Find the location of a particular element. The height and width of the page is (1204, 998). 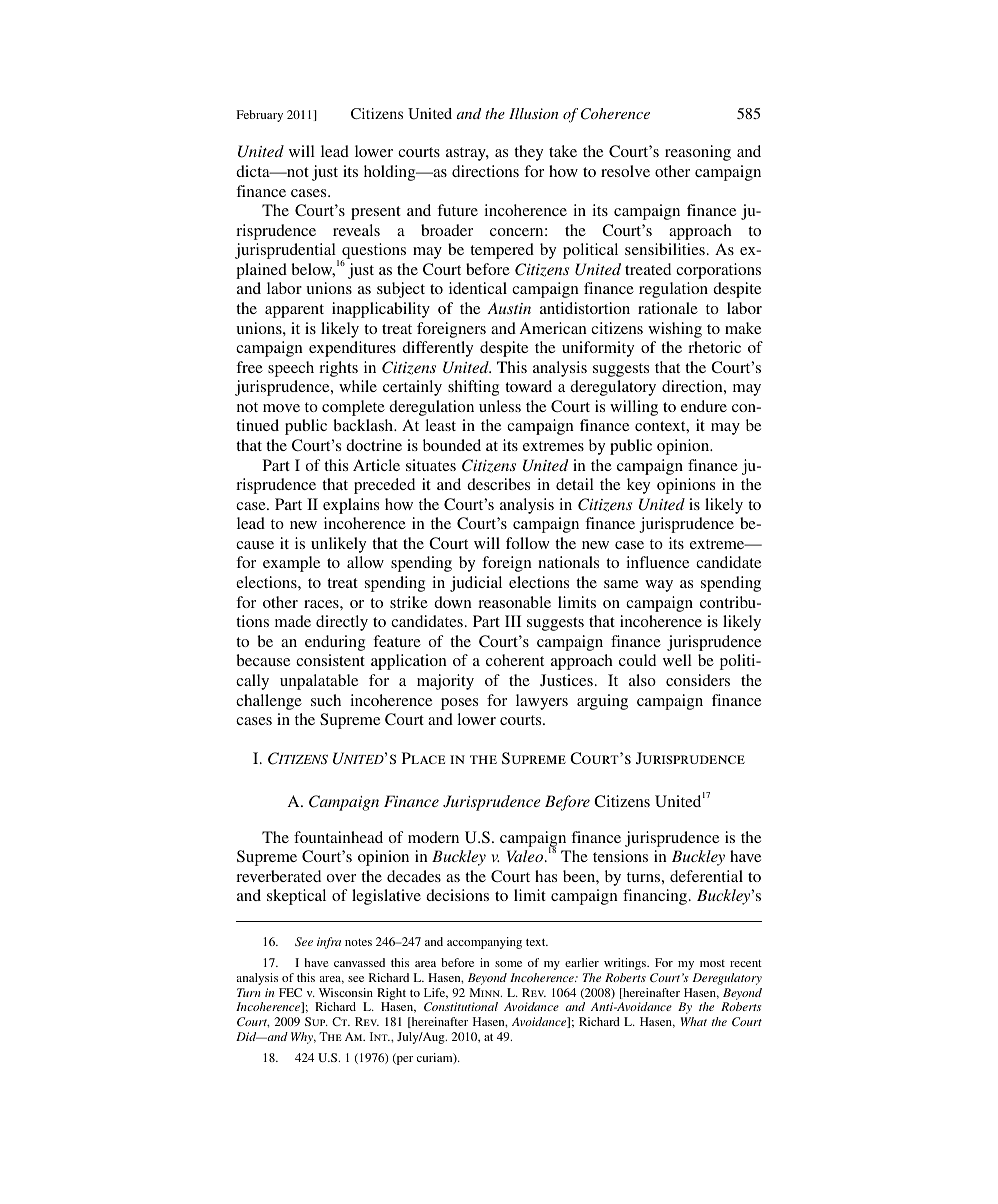

Minn is located at coordinates (485, 992).
